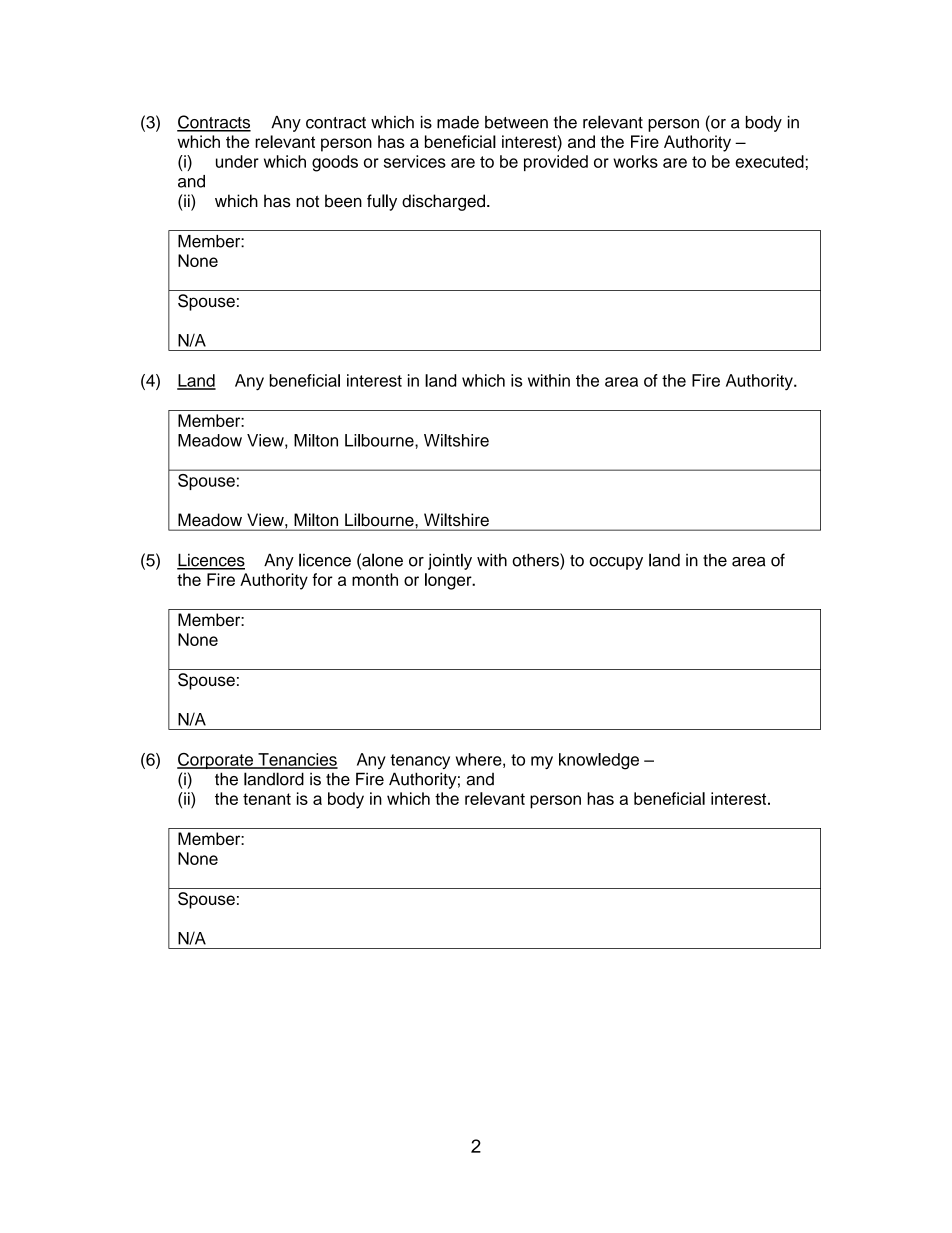  Describe the element at coordinates (237, 161) in the screenshot. I see `under` at that location.
